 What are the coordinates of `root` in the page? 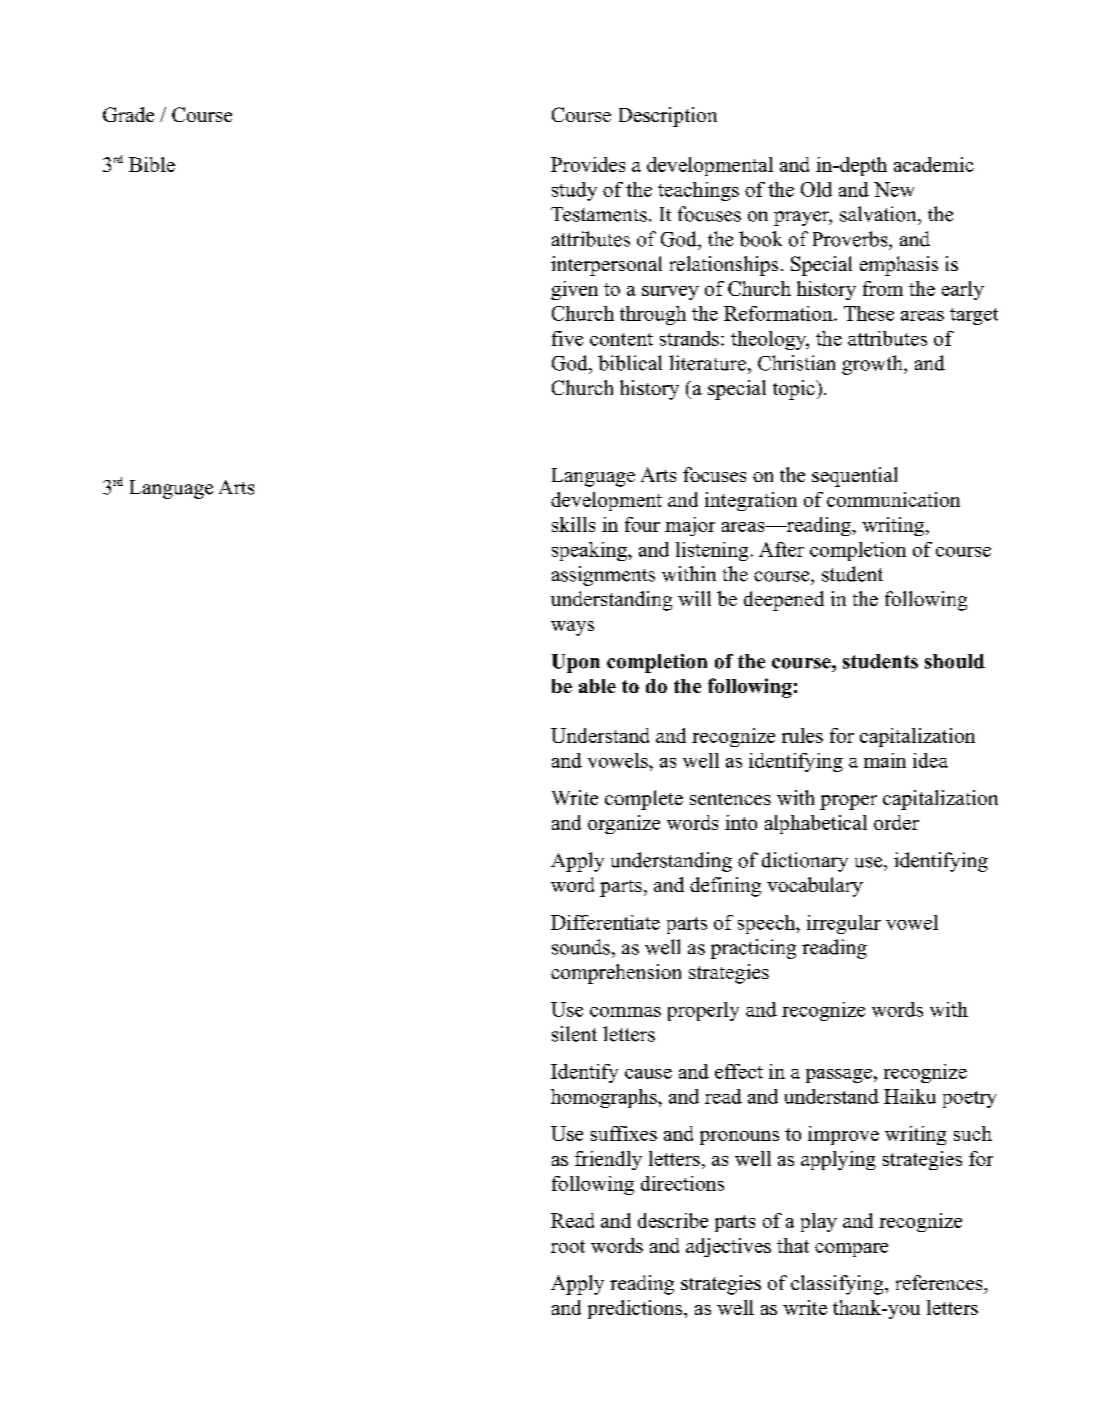 It's located at (568, 1246).
